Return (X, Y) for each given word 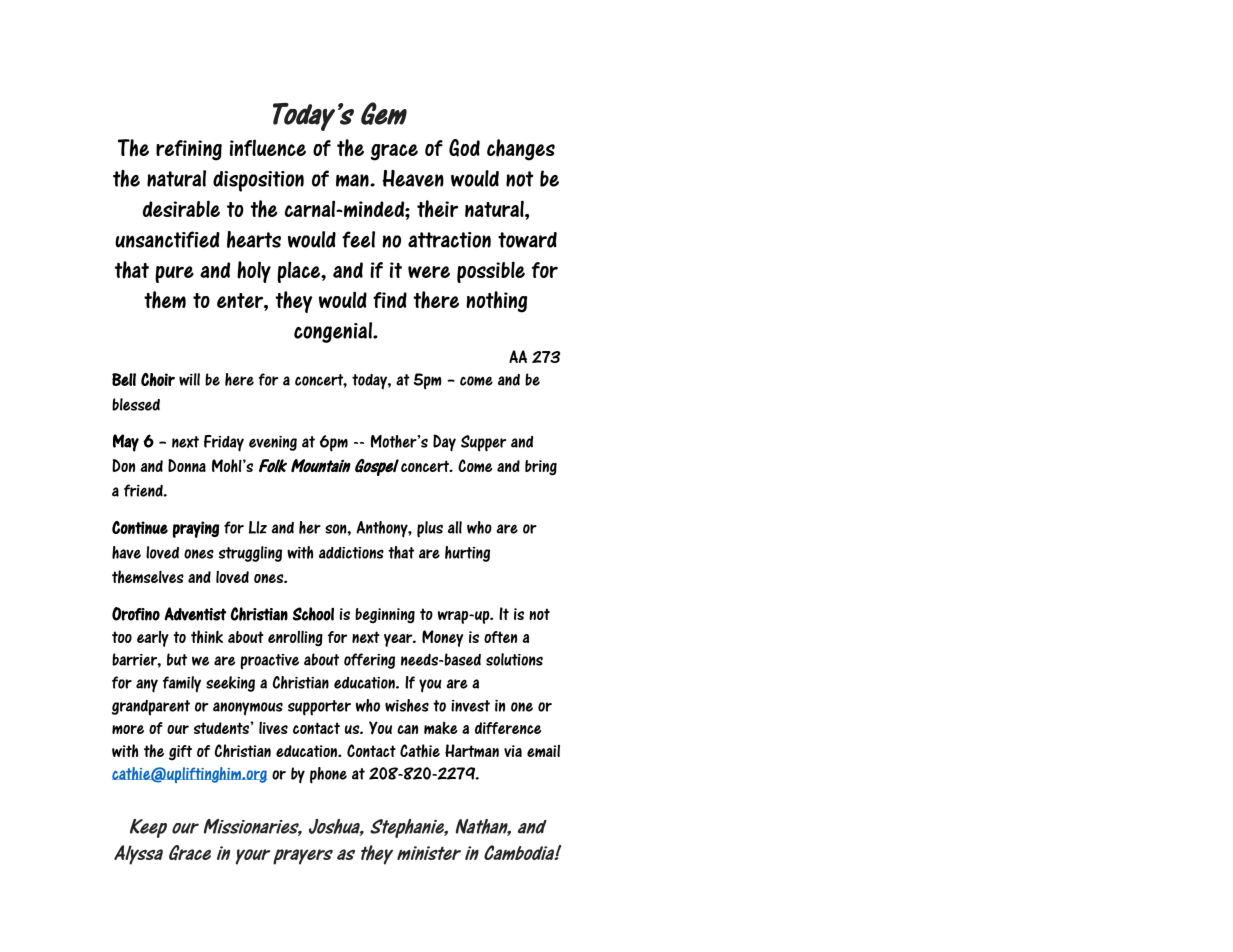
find (390, 300)
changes (521, 150)
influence (268, 147)
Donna (187, 465)
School (313, 614)
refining (189, 150)
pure (174, 274)
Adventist (195, 614)
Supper (483, 443)
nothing (496, 302)
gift (180, 752)
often (500, 637)
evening (273, 443)
